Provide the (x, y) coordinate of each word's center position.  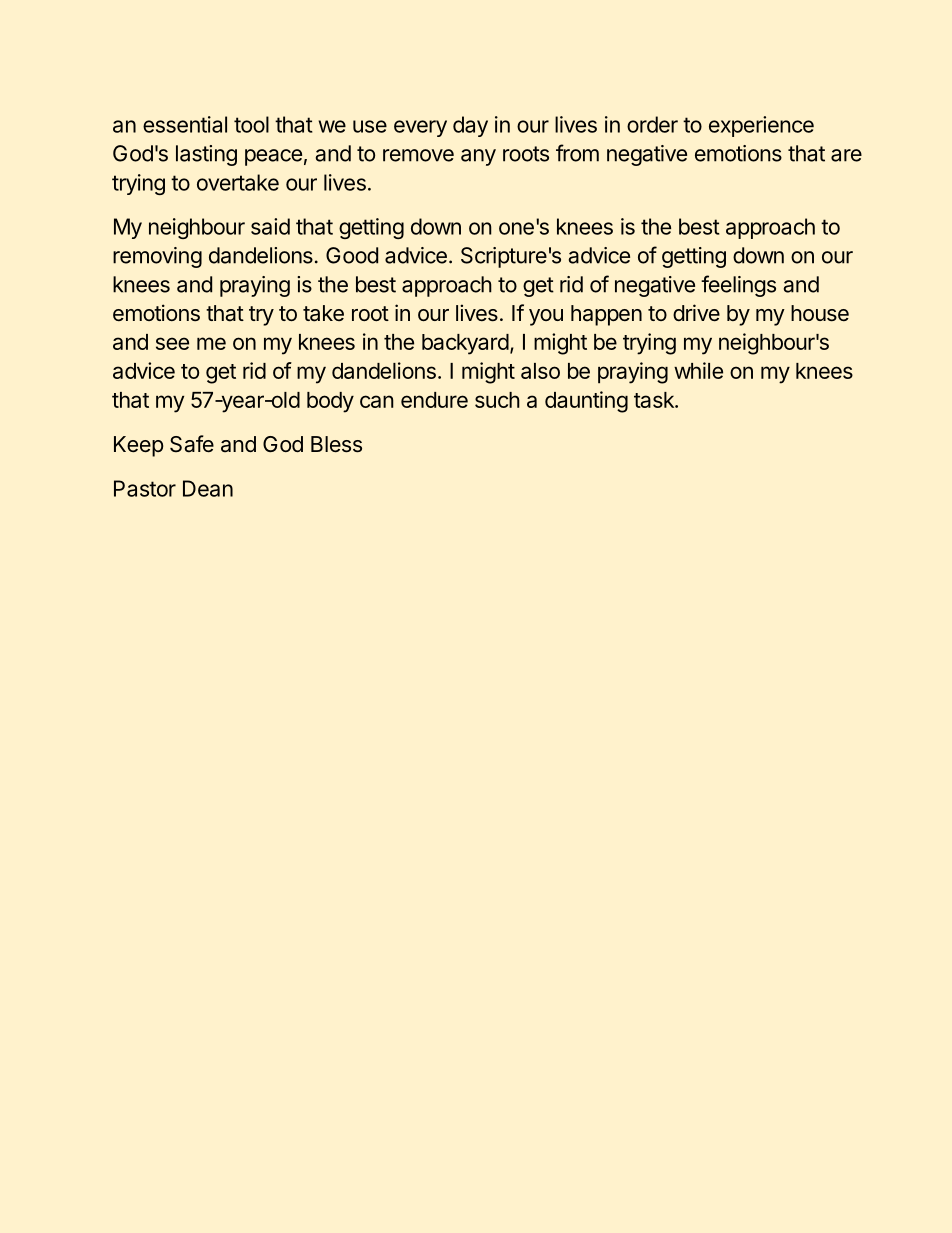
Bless (336, 444)
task (655, 400)
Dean (208, 488)
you (546, 317)
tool (251, 124)
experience (761, 126)
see (172, 343)
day (470, 126)
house (820, 313)
